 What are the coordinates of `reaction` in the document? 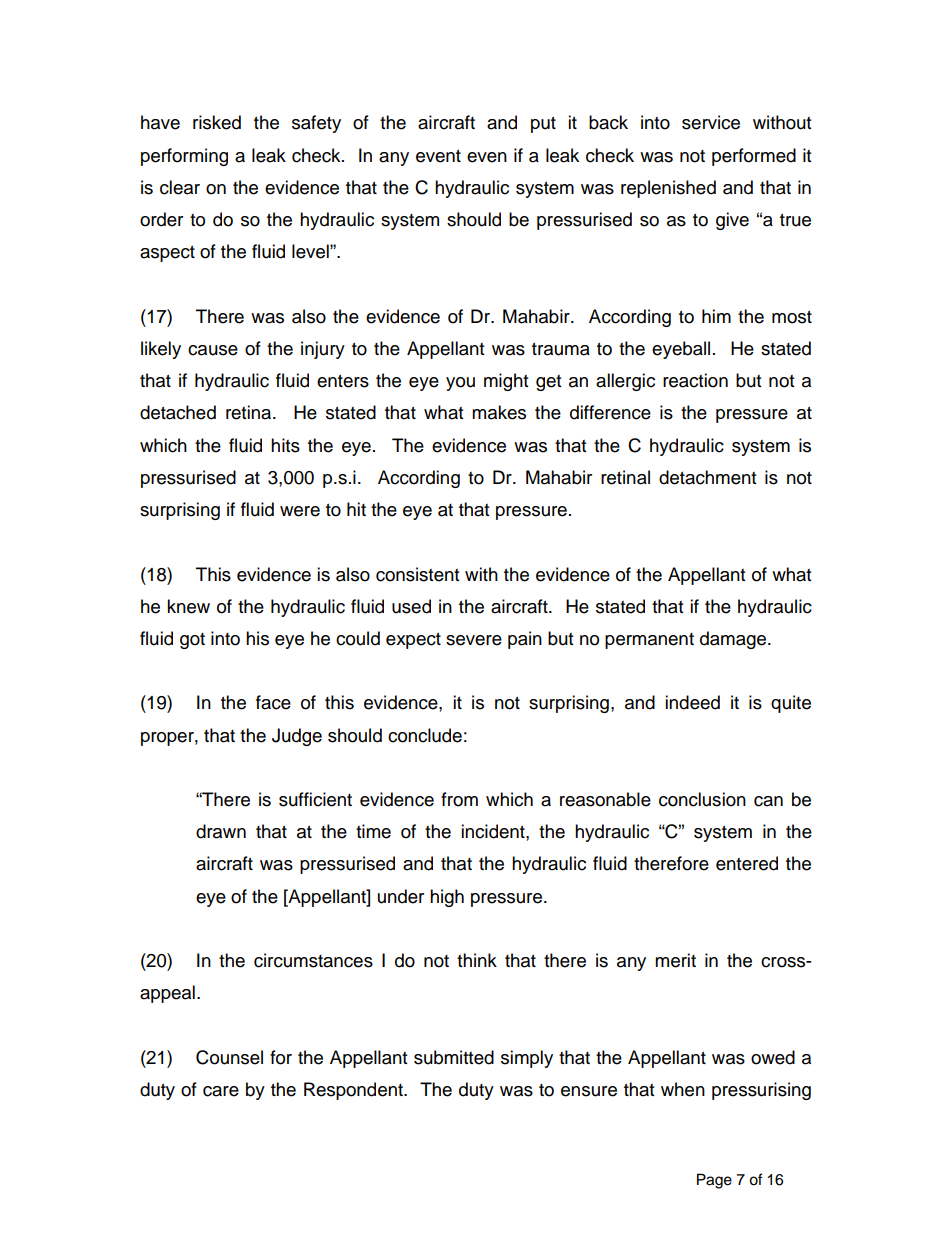 It's located at (695, 380).
